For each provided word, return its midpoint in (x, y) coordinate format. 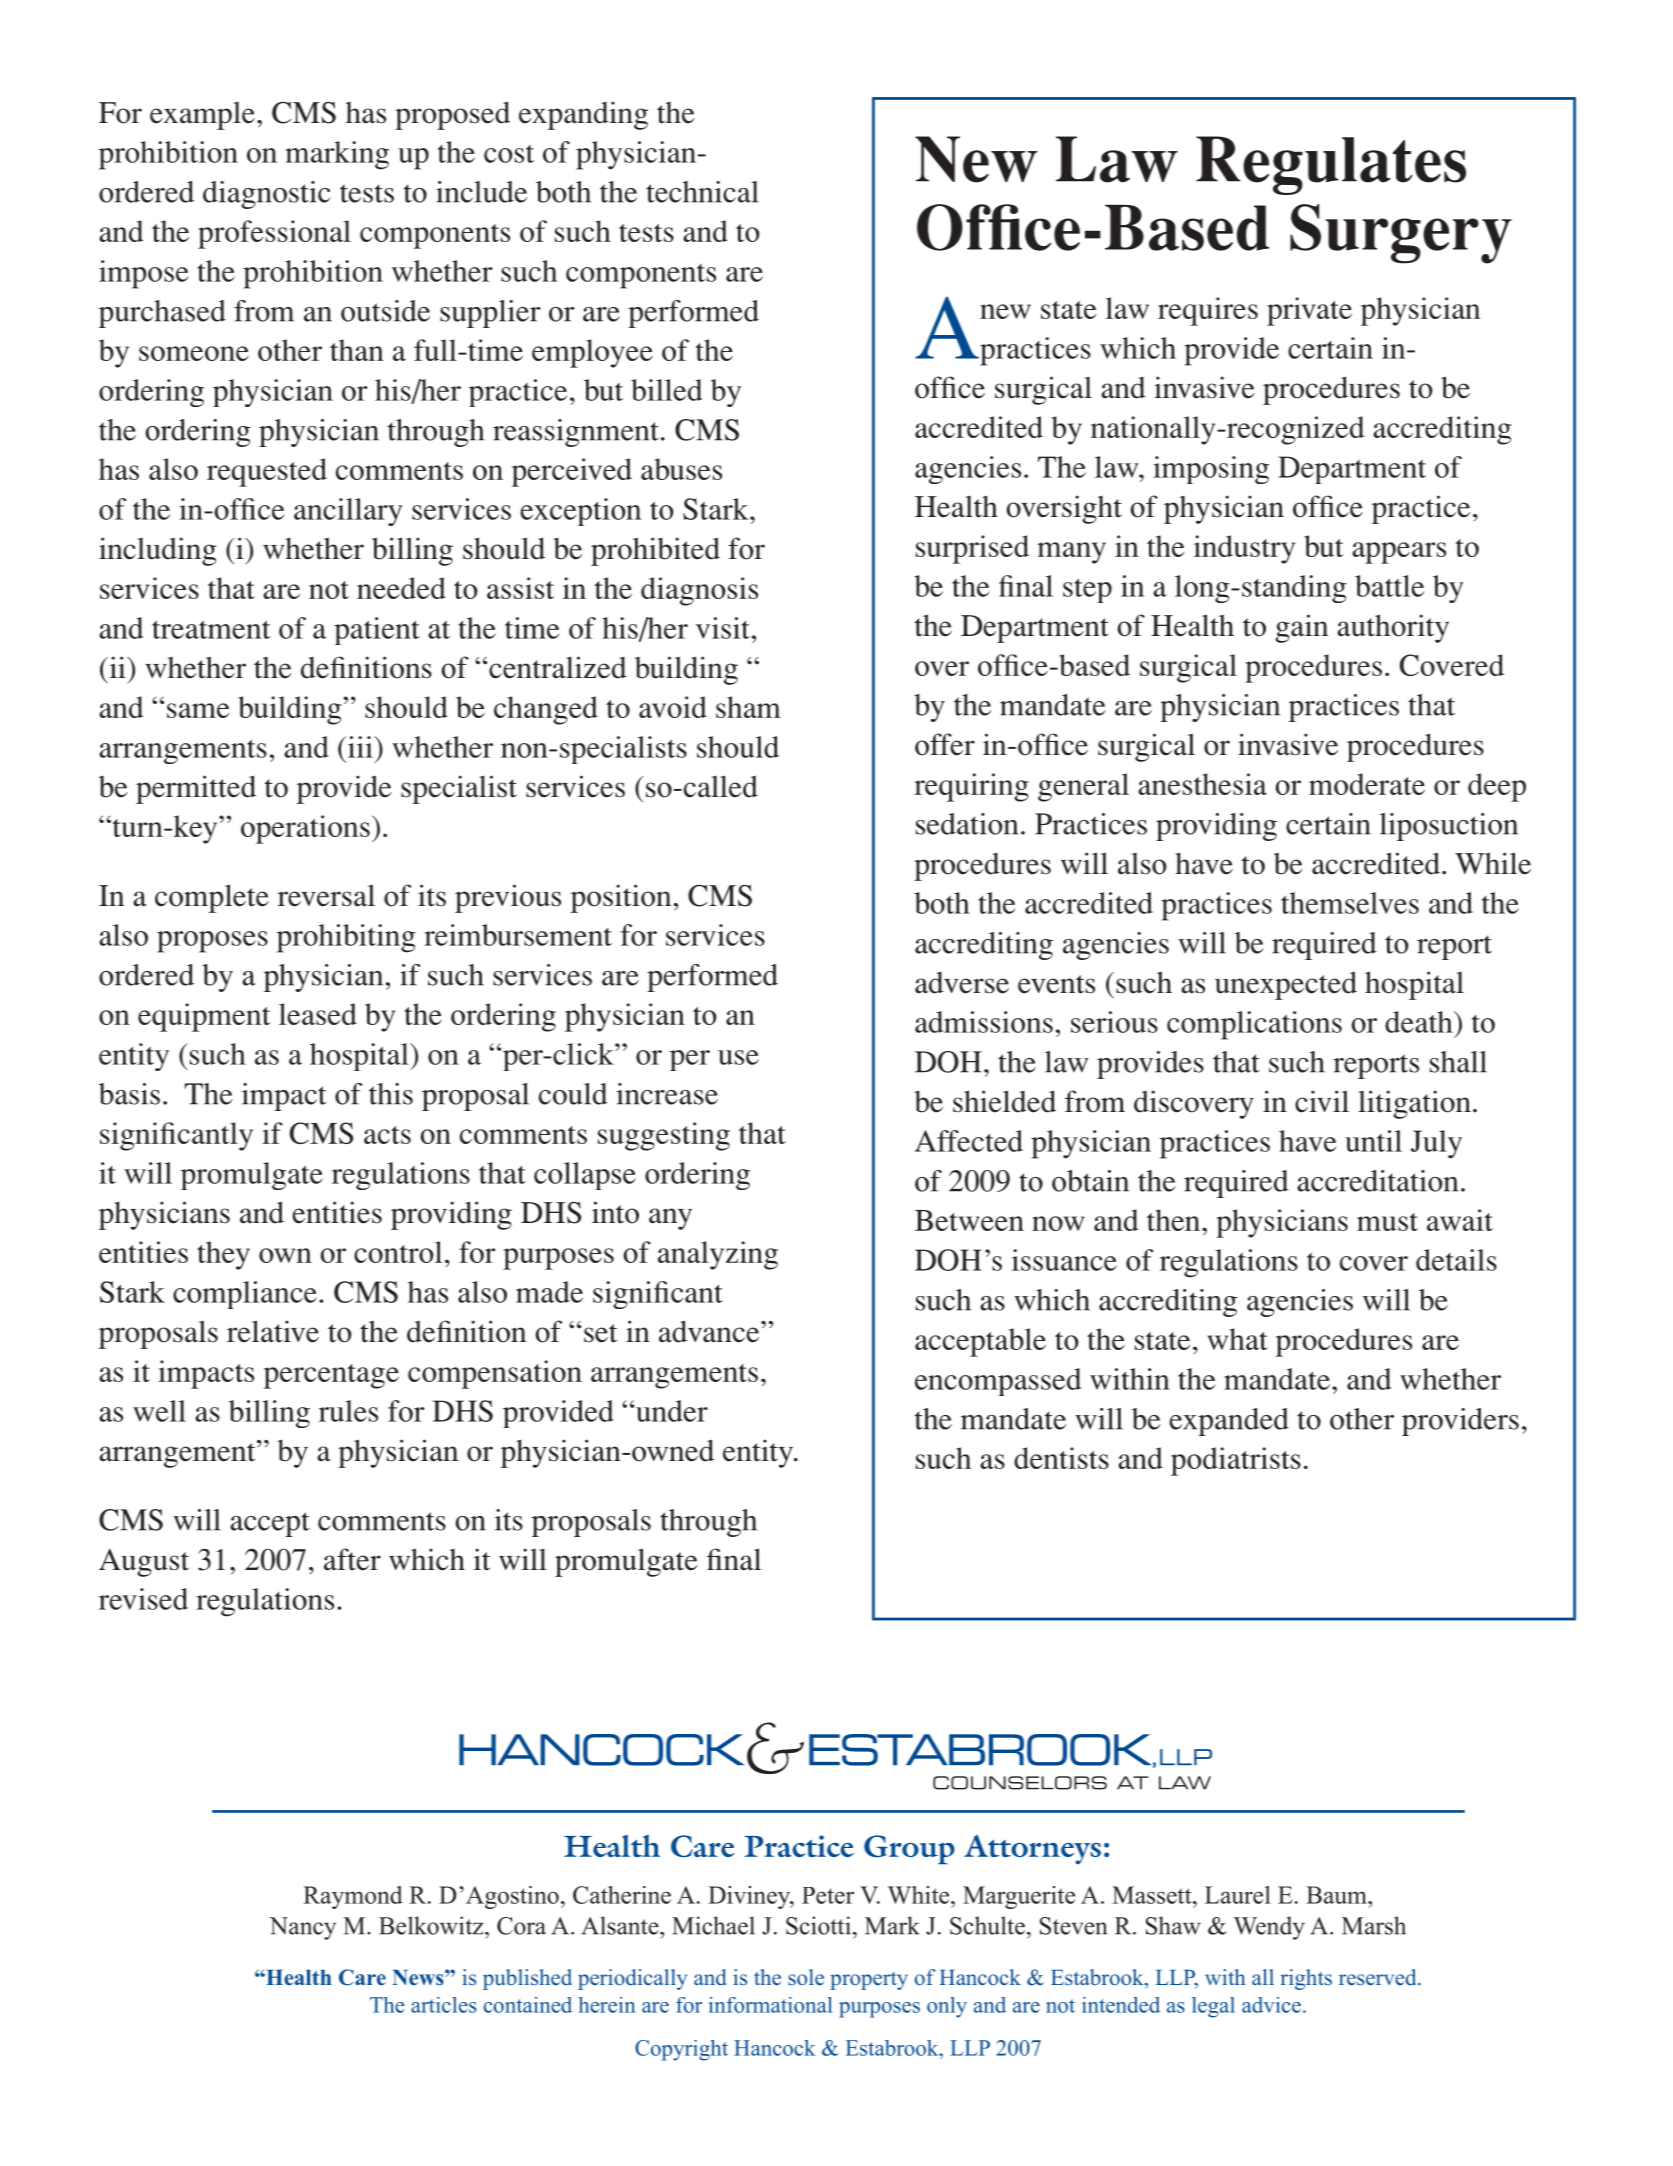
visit (723, 628)
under (672, 1411)
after (352, 1559)
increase (667, 1094)
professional (274, 234)
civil (1322, 1101)
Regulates (1331, 165)
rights (1306, 1979)
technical (702, 192)
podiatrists (1236, 1461)
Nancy (302, 1928)
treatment (211, 629)
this (391, 1094)
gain (1301, 628)
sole (806, 1977)
